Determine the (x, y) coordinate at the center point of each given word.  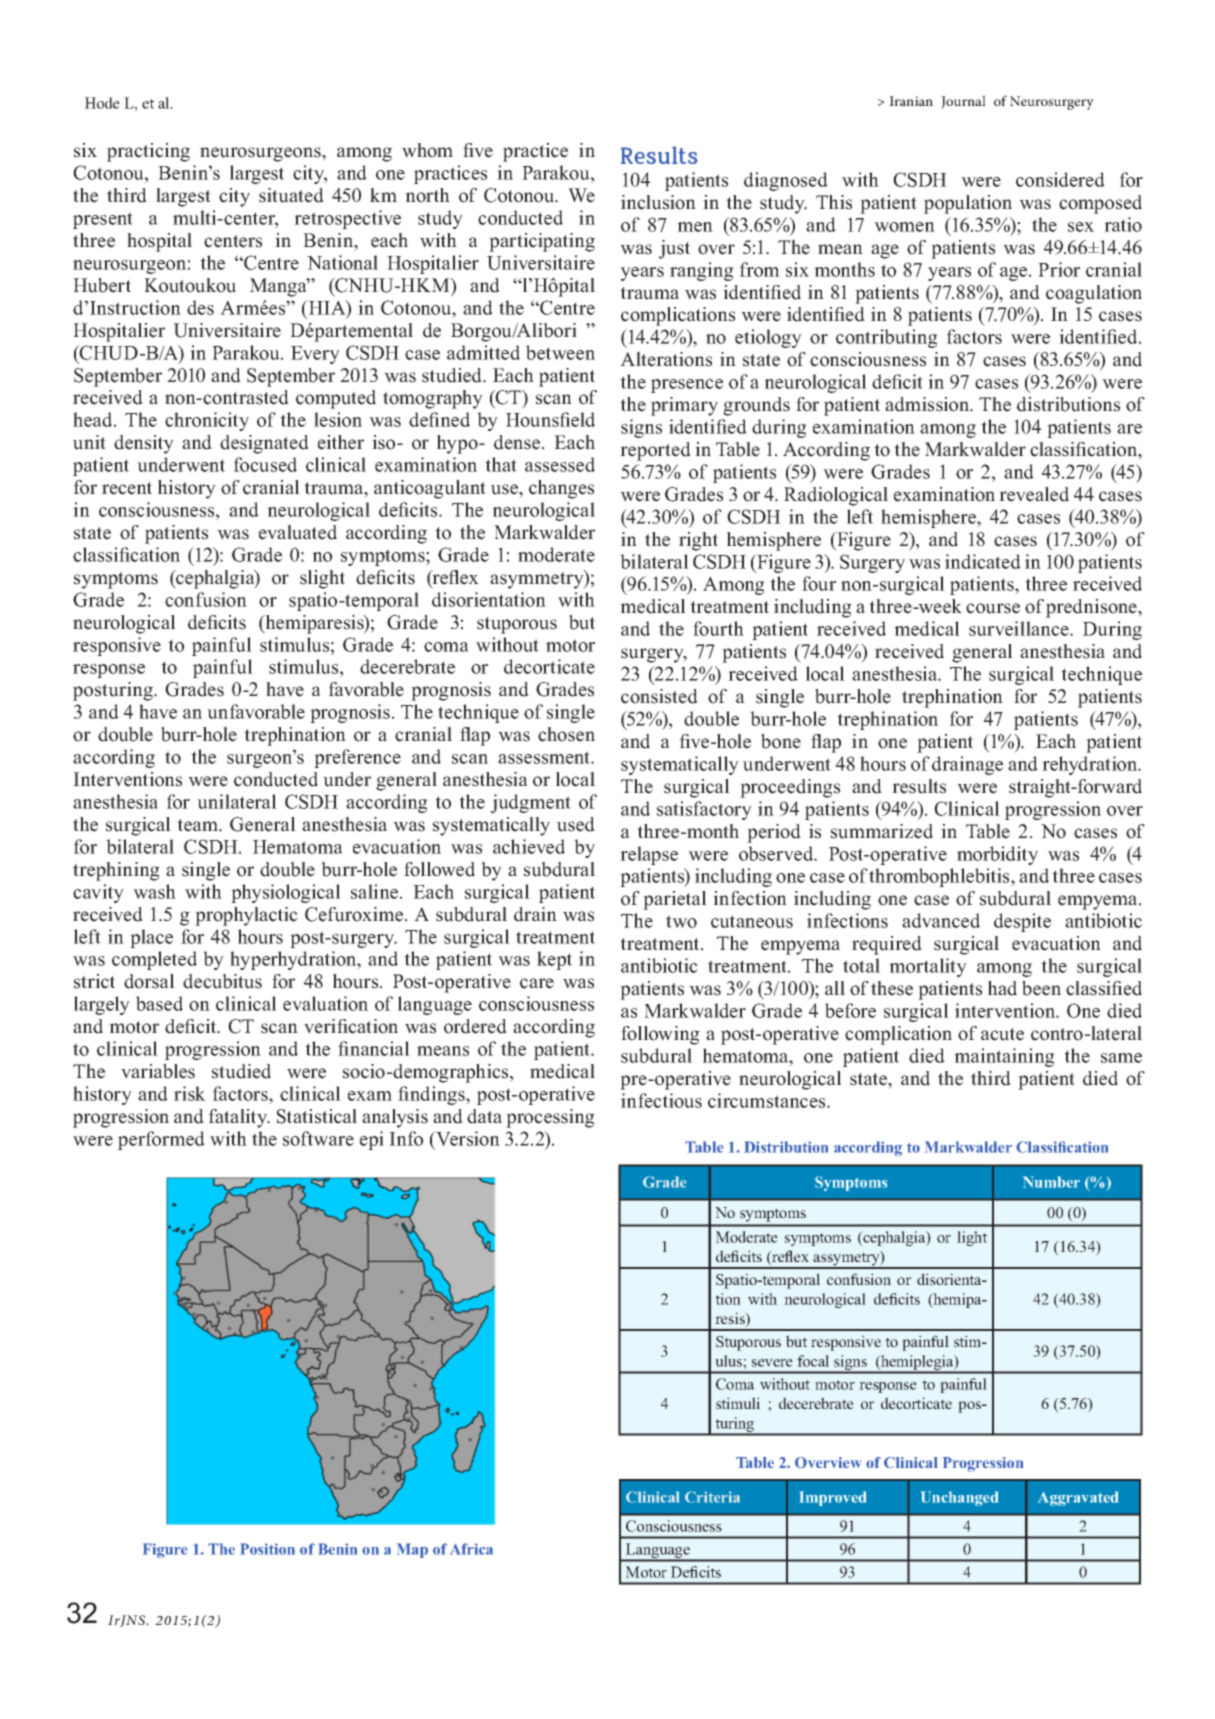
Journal (963, 102)
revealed (1034, 494)
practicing (148, 152)
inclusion (658, 202)
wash (154, 891)
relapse (649, 855)
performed (161, 1140)
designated (264, 444)
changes (561, 489)
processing (550, 1118)
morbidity (997, 855)
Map (412, 1550)
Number (1051, 1182)
